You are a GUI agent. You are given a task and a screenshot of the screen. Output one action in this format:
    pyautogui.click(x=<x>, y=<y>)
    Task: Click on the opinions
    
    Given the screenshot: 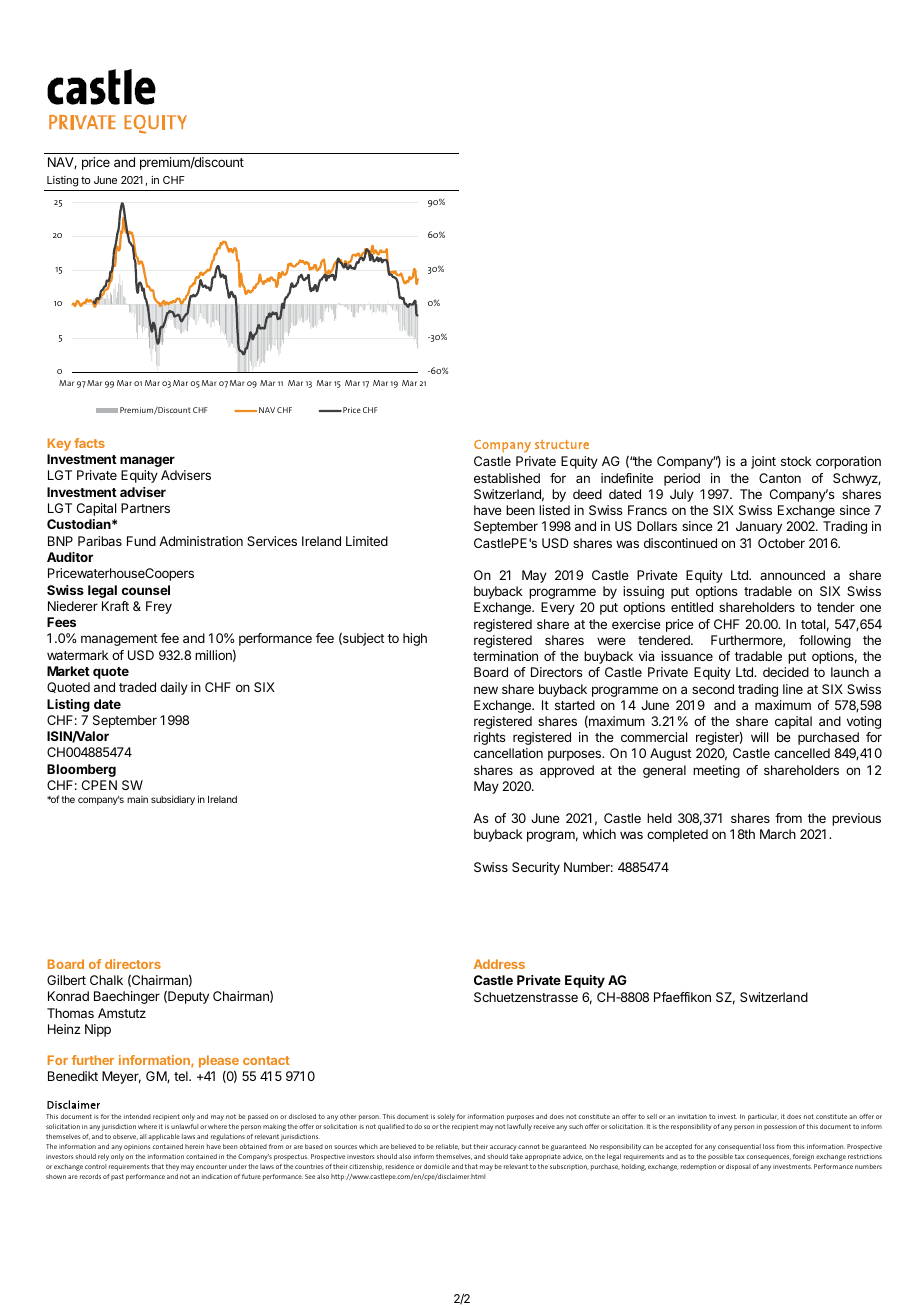 What is the action you would take?
    pyautogui.click(x=137, y=1148)
